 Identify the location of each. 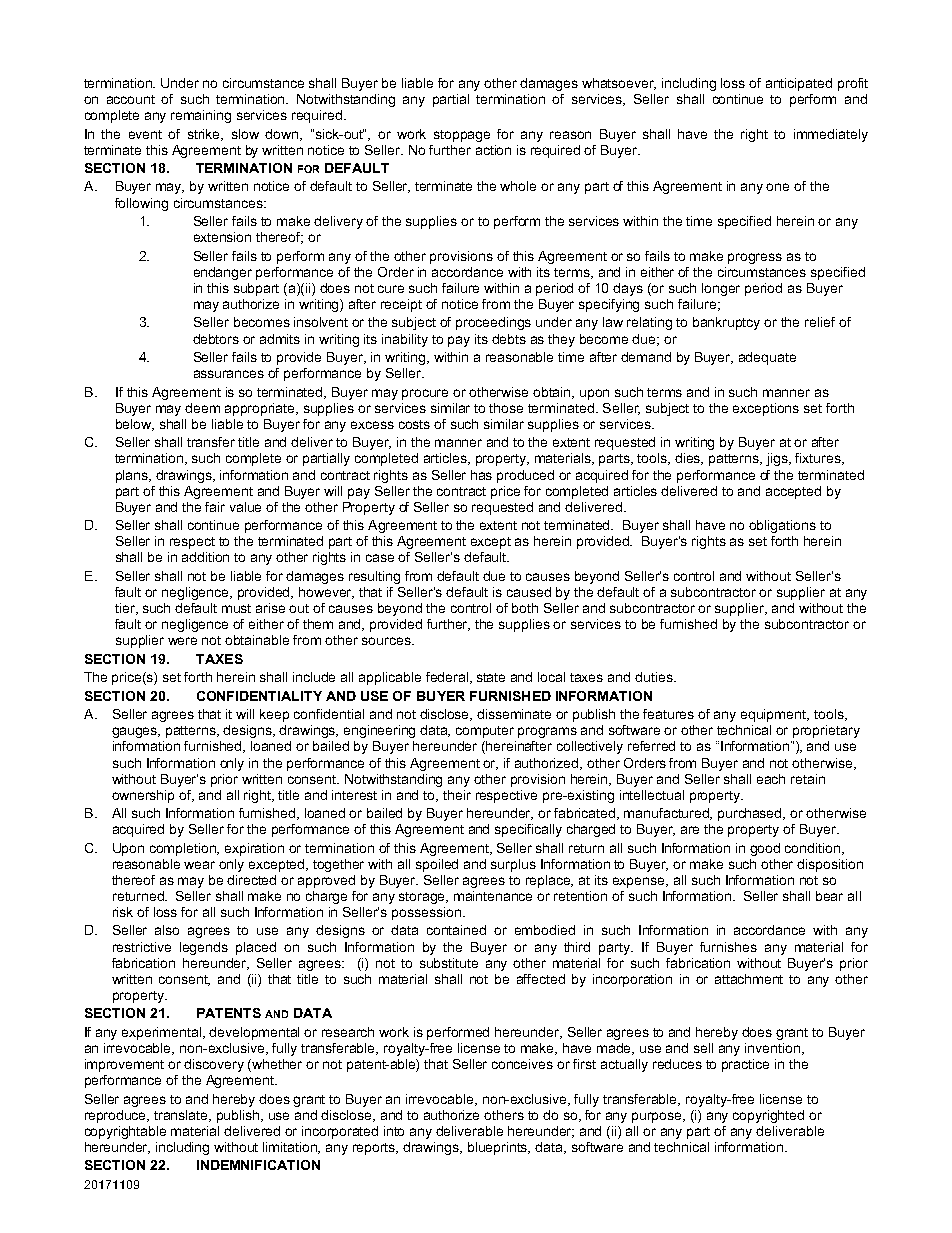
(771, 779).
